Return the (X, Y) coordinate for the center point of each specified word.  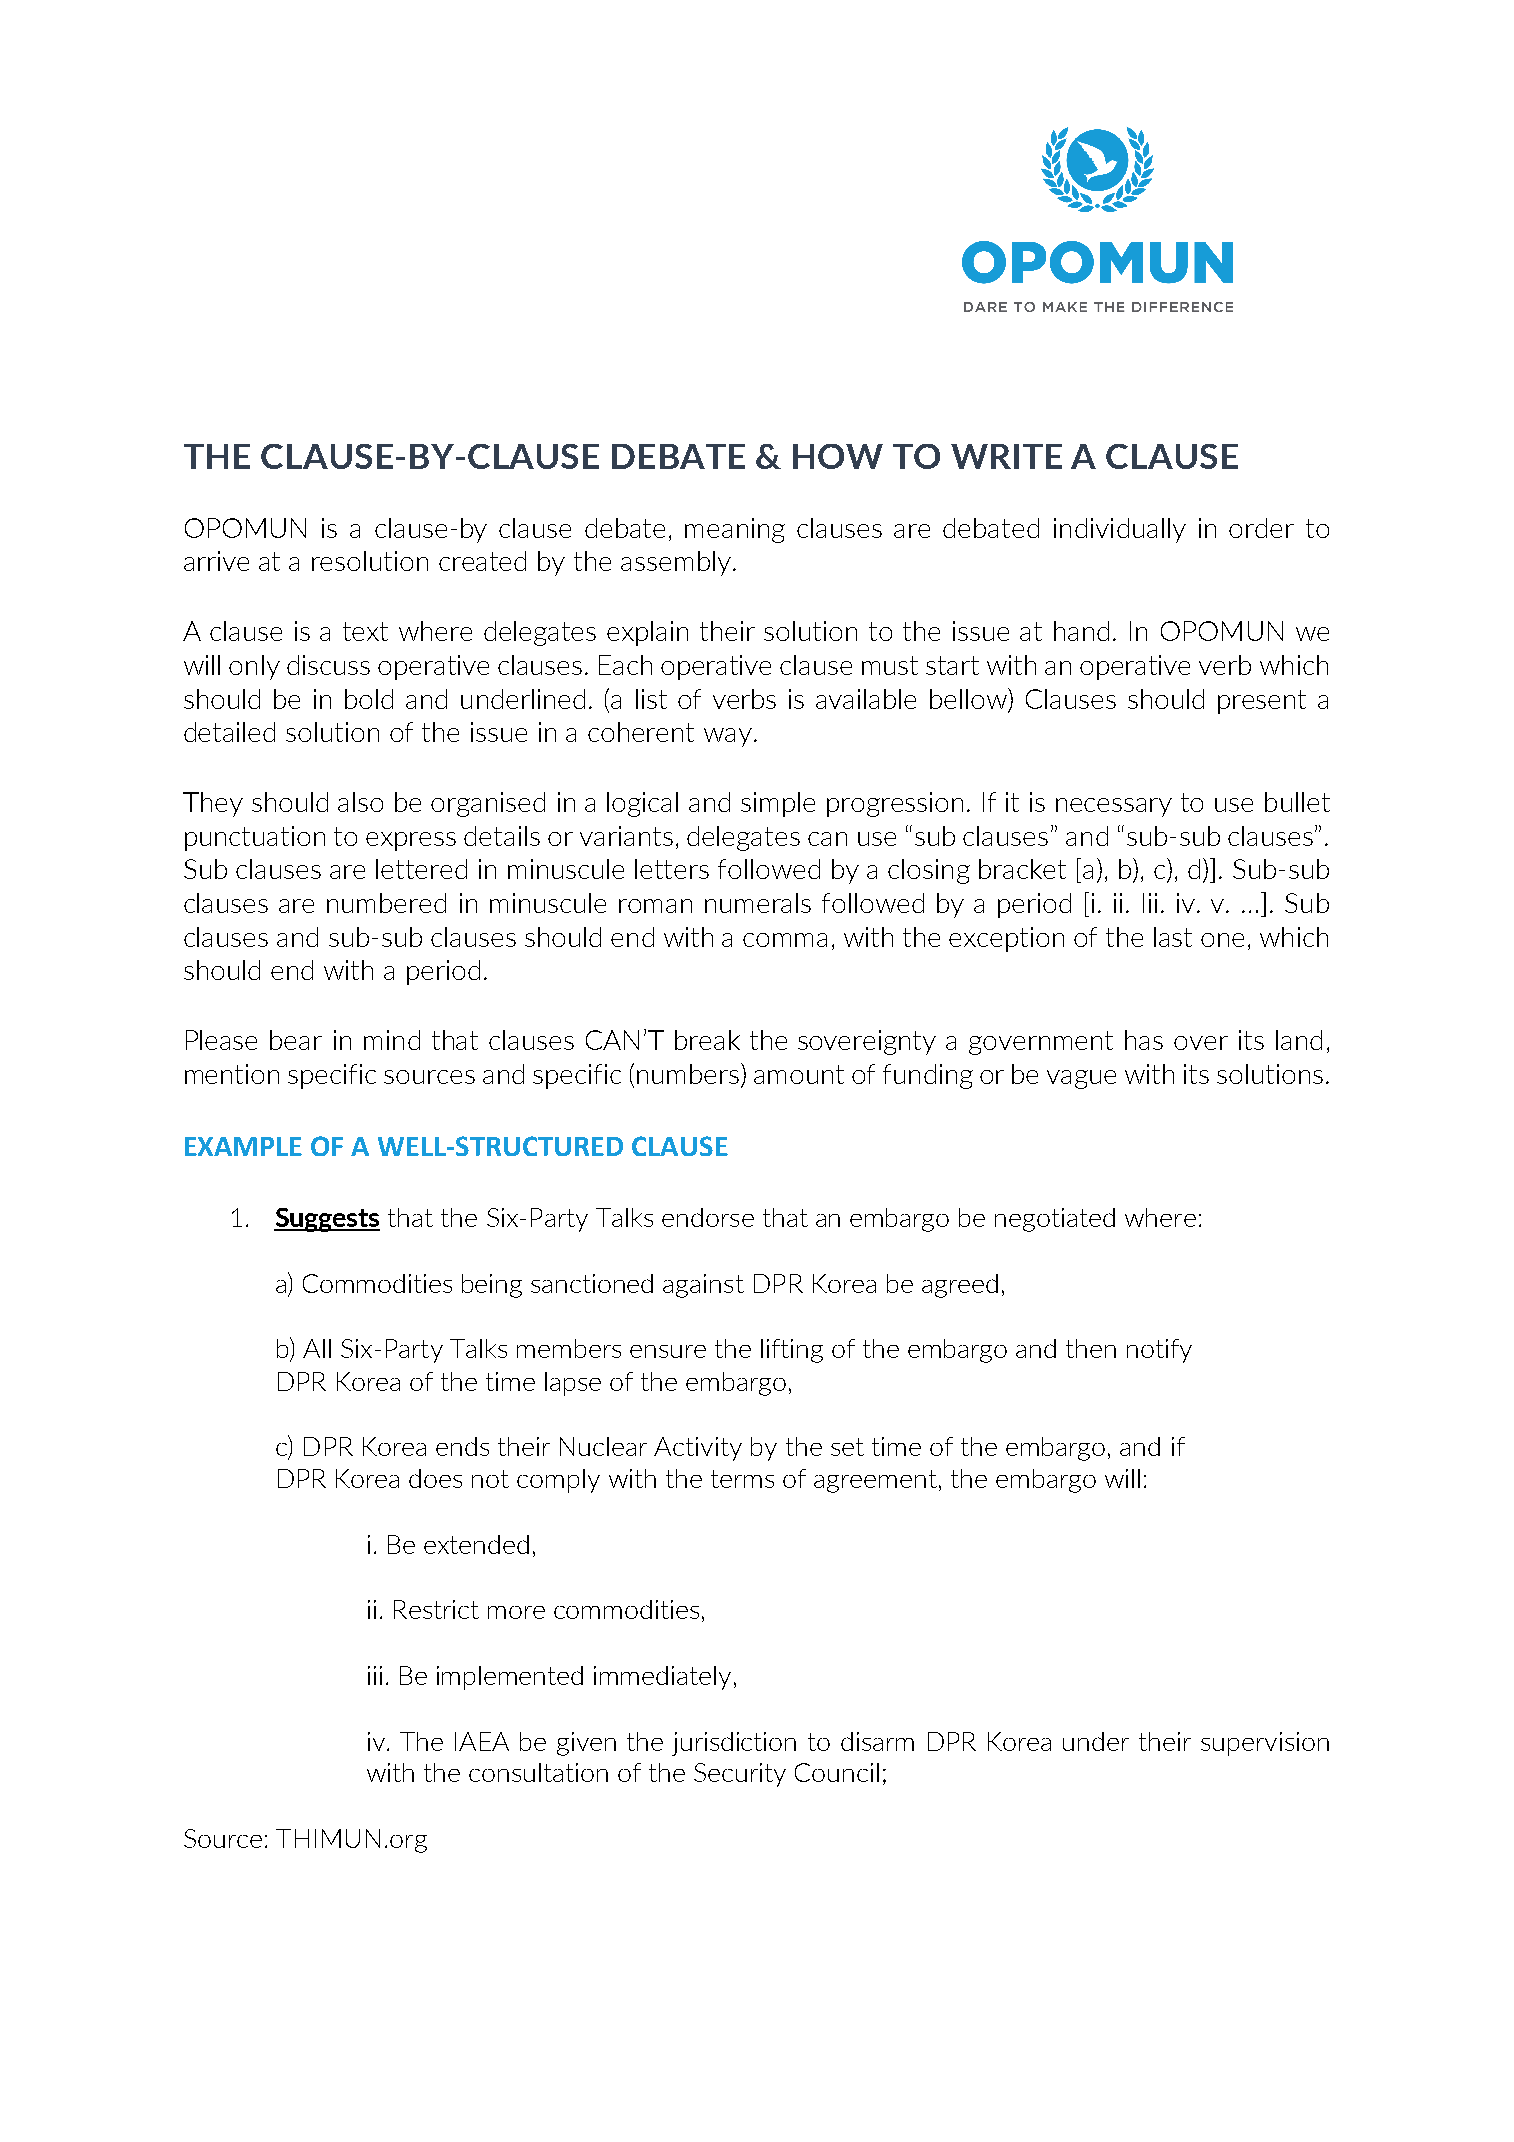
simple (778, 804)
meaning (735, 530)
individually (1120, 530)
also (360, 802)
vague (1081, 1079)
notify (1159, 1351)
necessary (1114, 807)
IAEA (482, 1741)
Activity (698, 1449)
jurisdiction (734, 1744)
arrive (216, 561)
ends (462, 1446)
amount (799, 1074)
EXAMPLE (243, 1146)
